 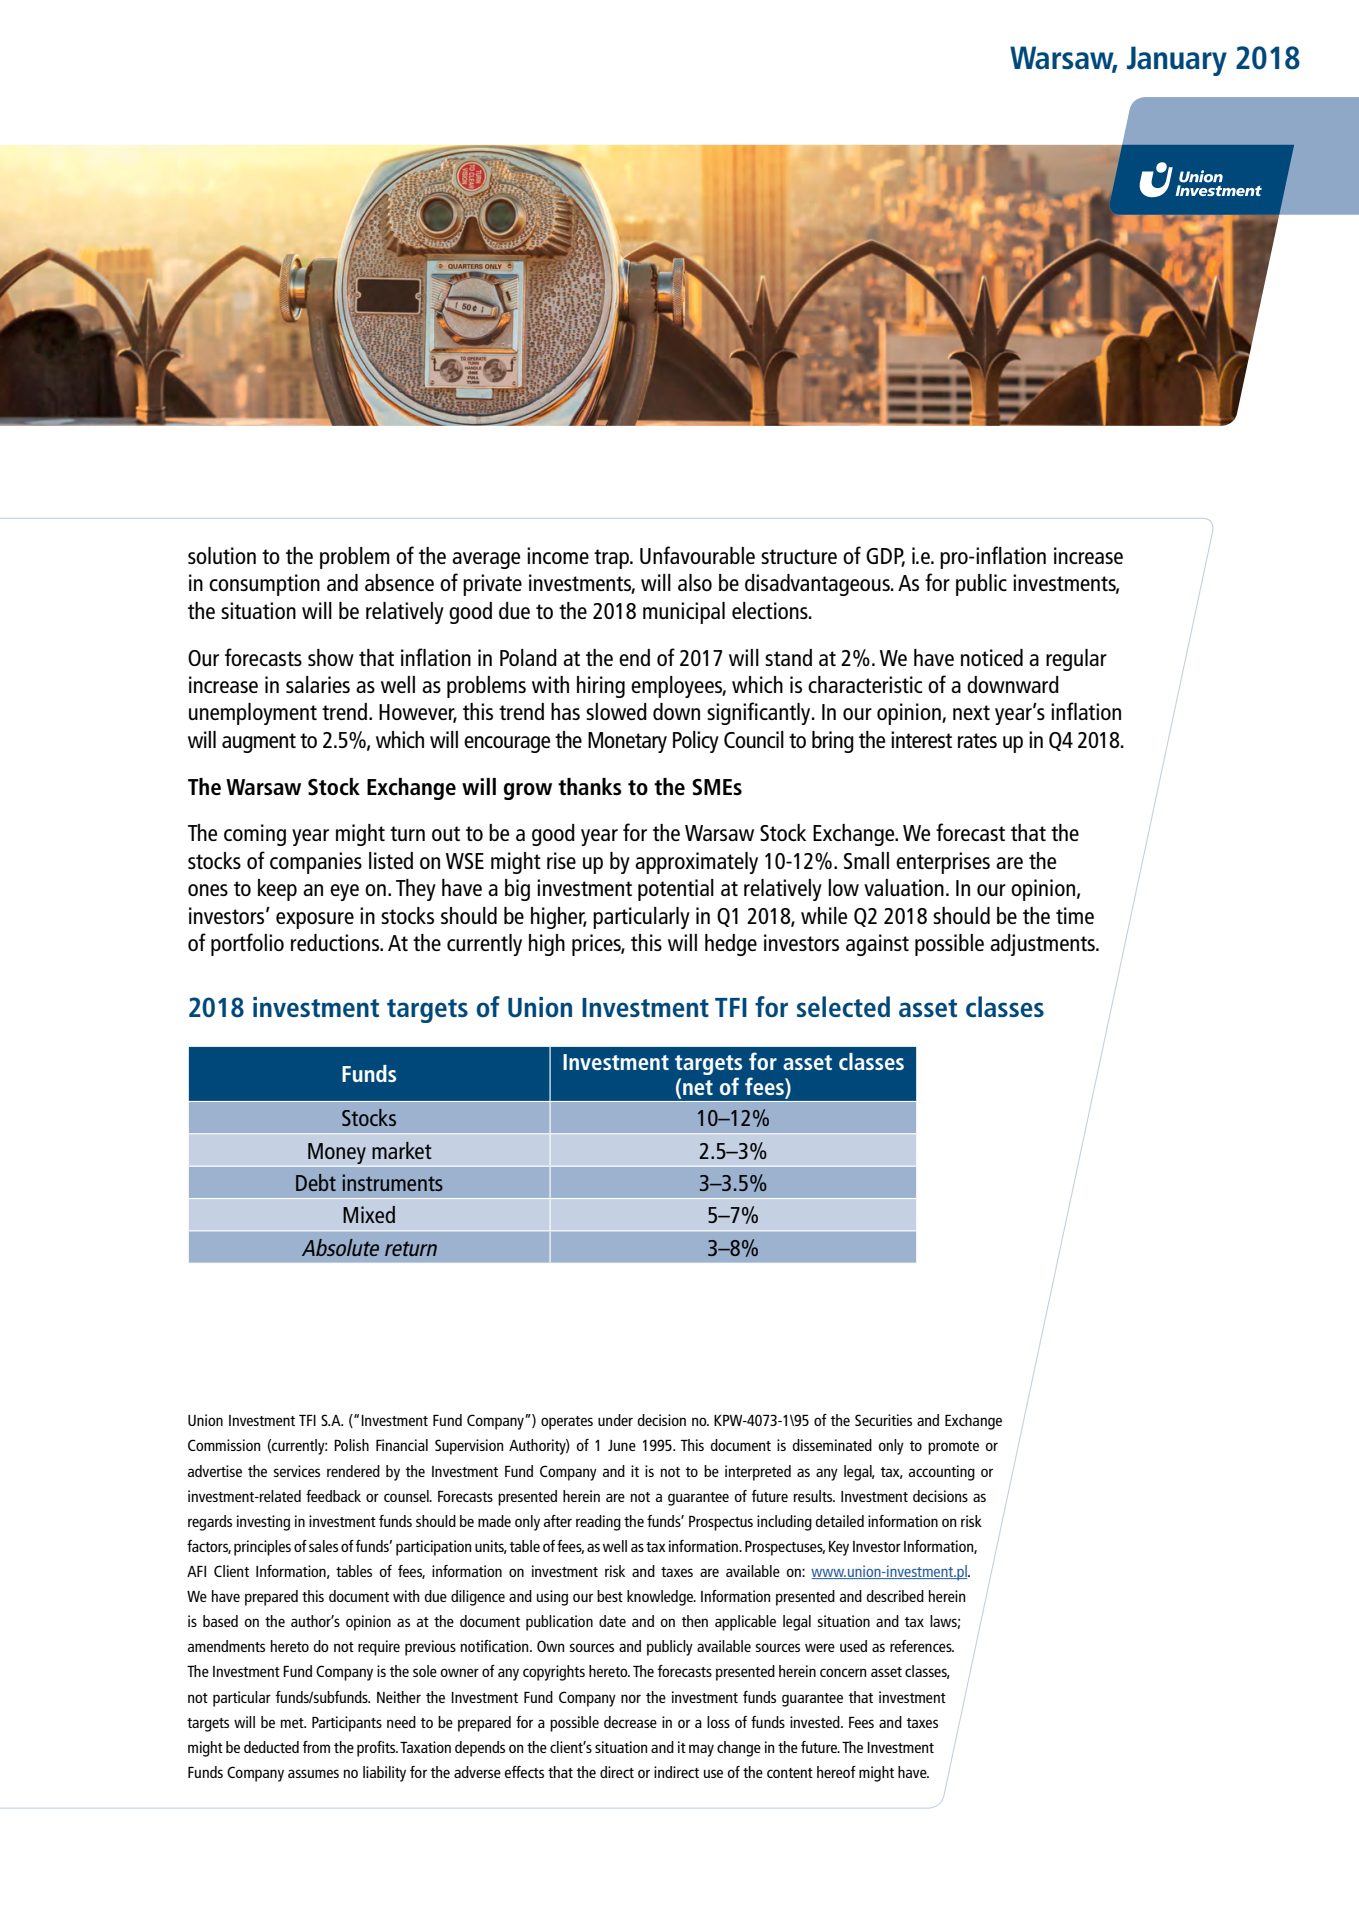 I want to click on under, so click(x=615, y=1420).
